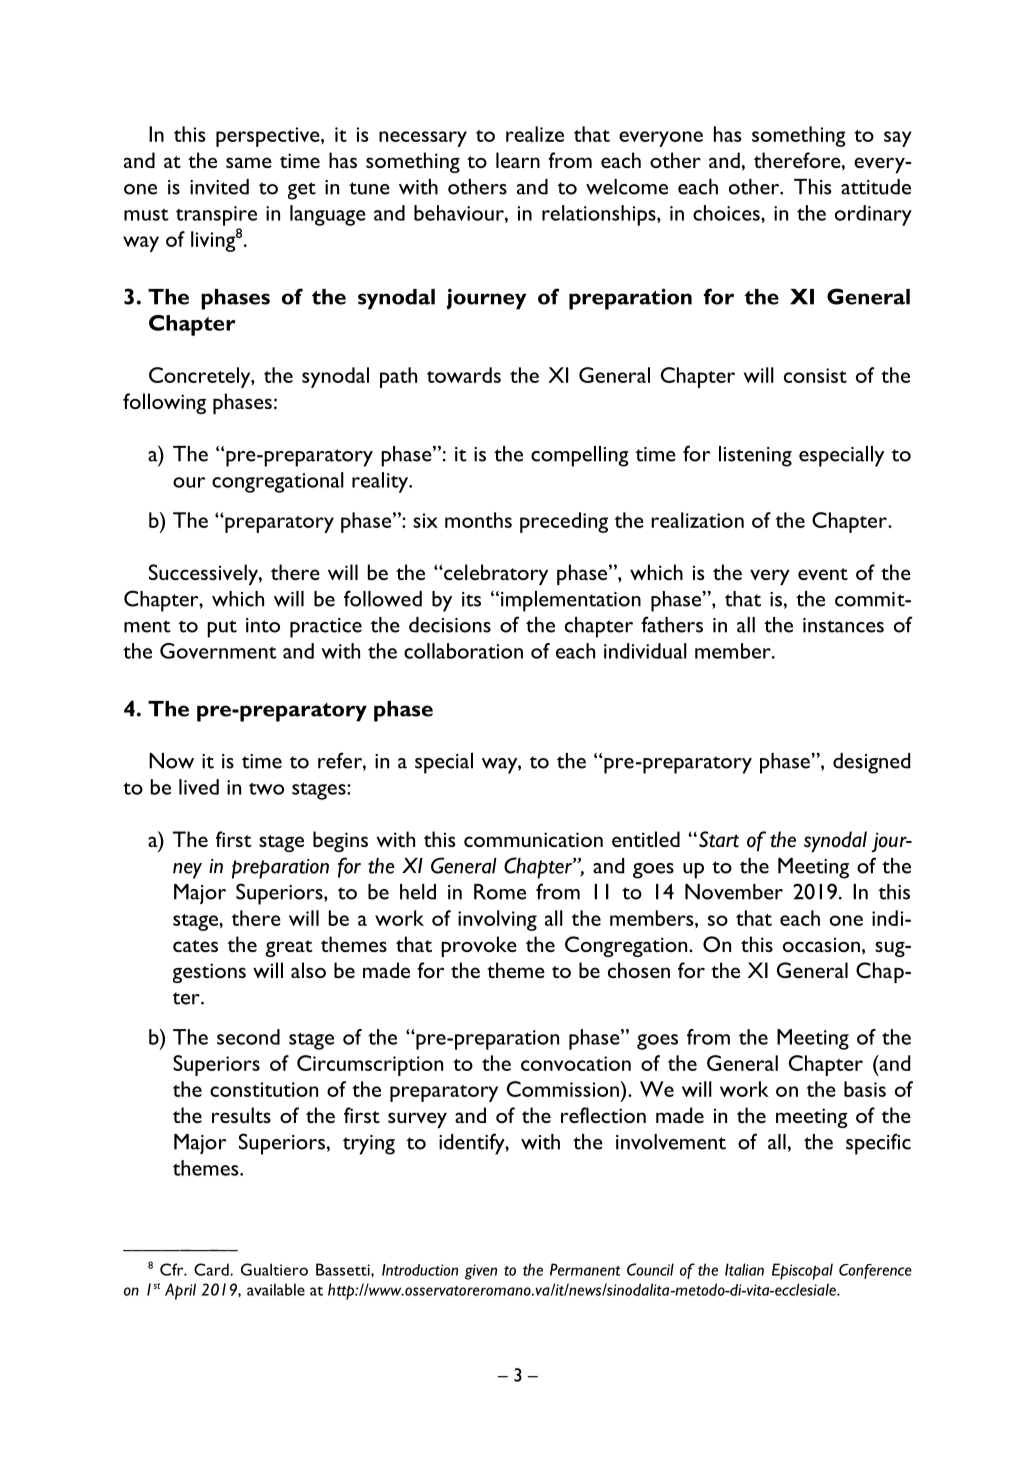 Image resolution: width=1035 pixels, height=1464 pixels. I want to click on same, so click(249, 162).
